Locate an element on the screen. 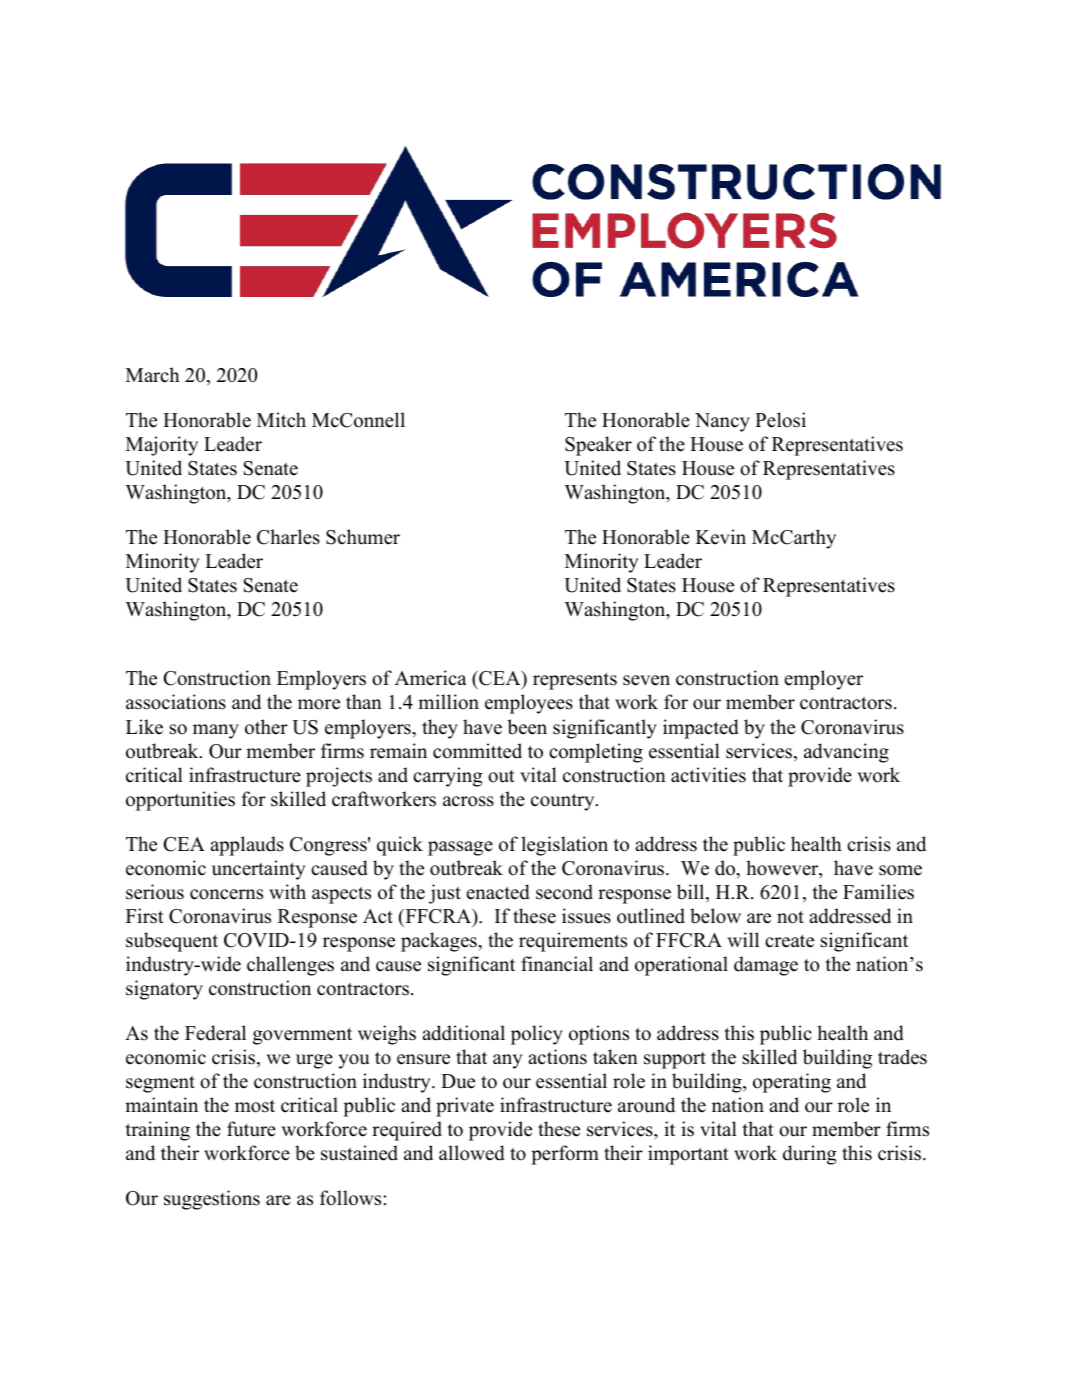 The image size is (1066, 1379). Mitch is located at coordinates (281, 420).
